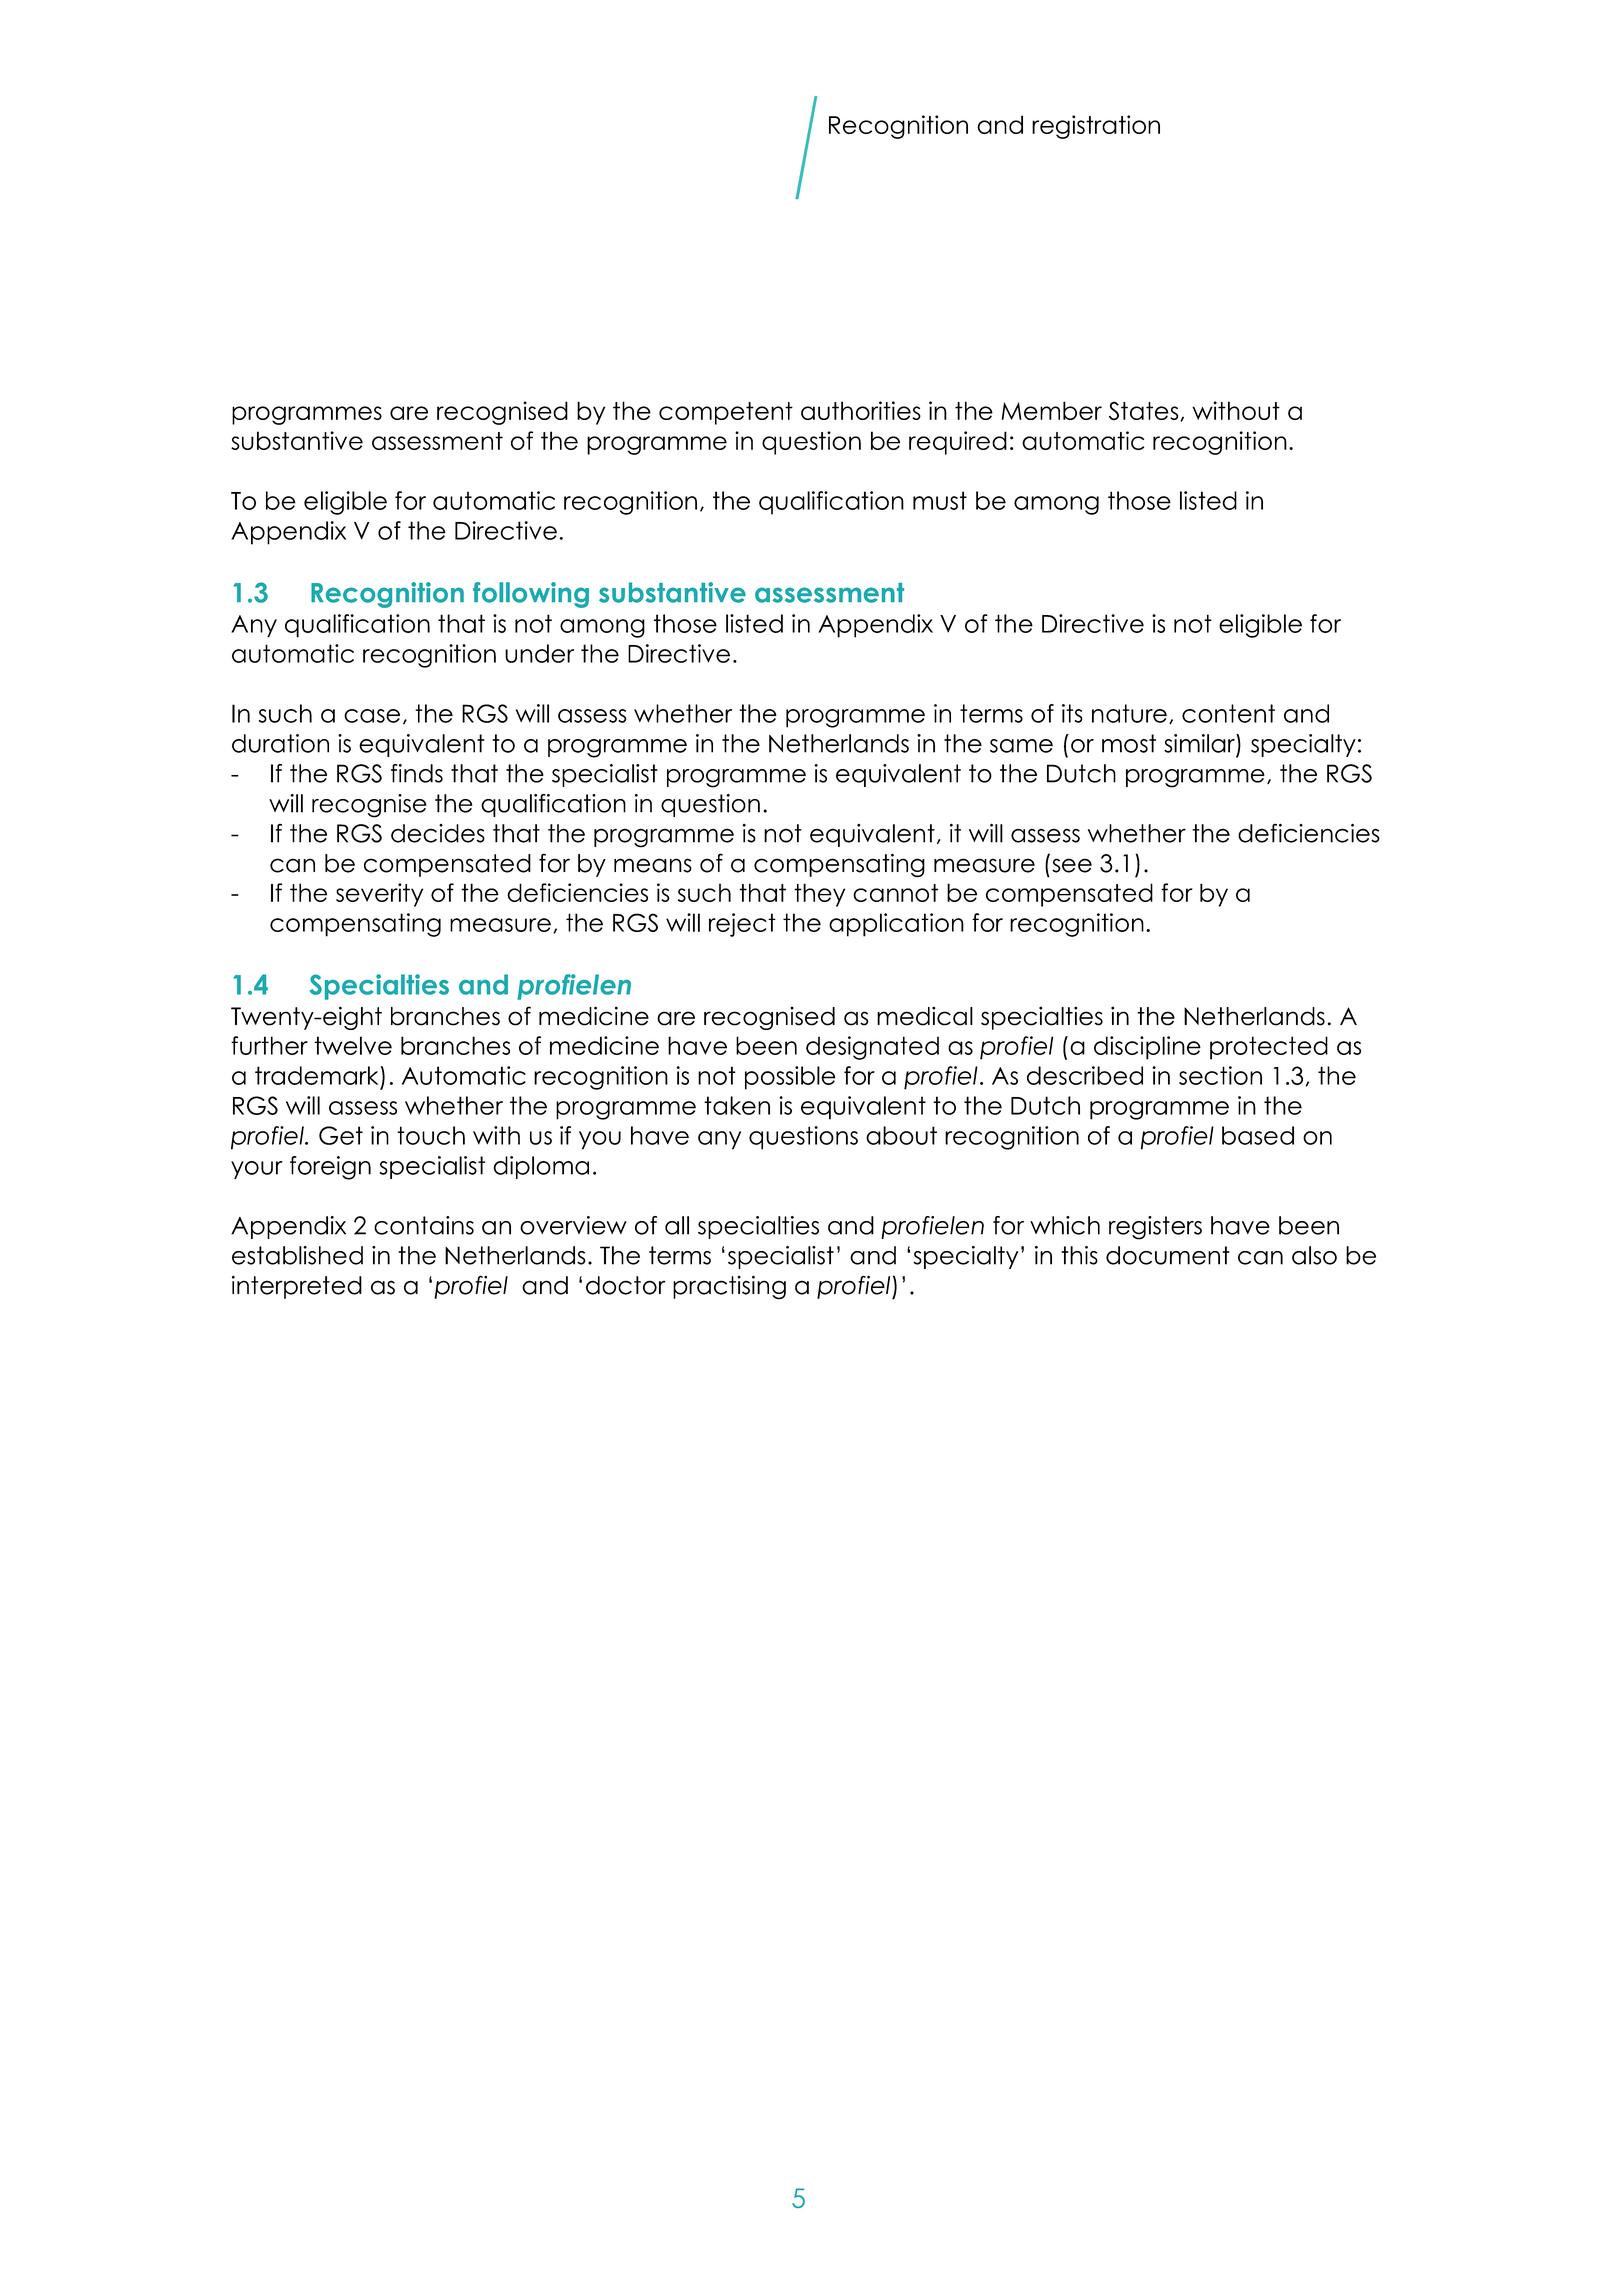 The height and width of the page is (2283, 1615). What do you see at coordinates (1021, 746) in the page?
I see `same` at bounding box center [1021, 746].
